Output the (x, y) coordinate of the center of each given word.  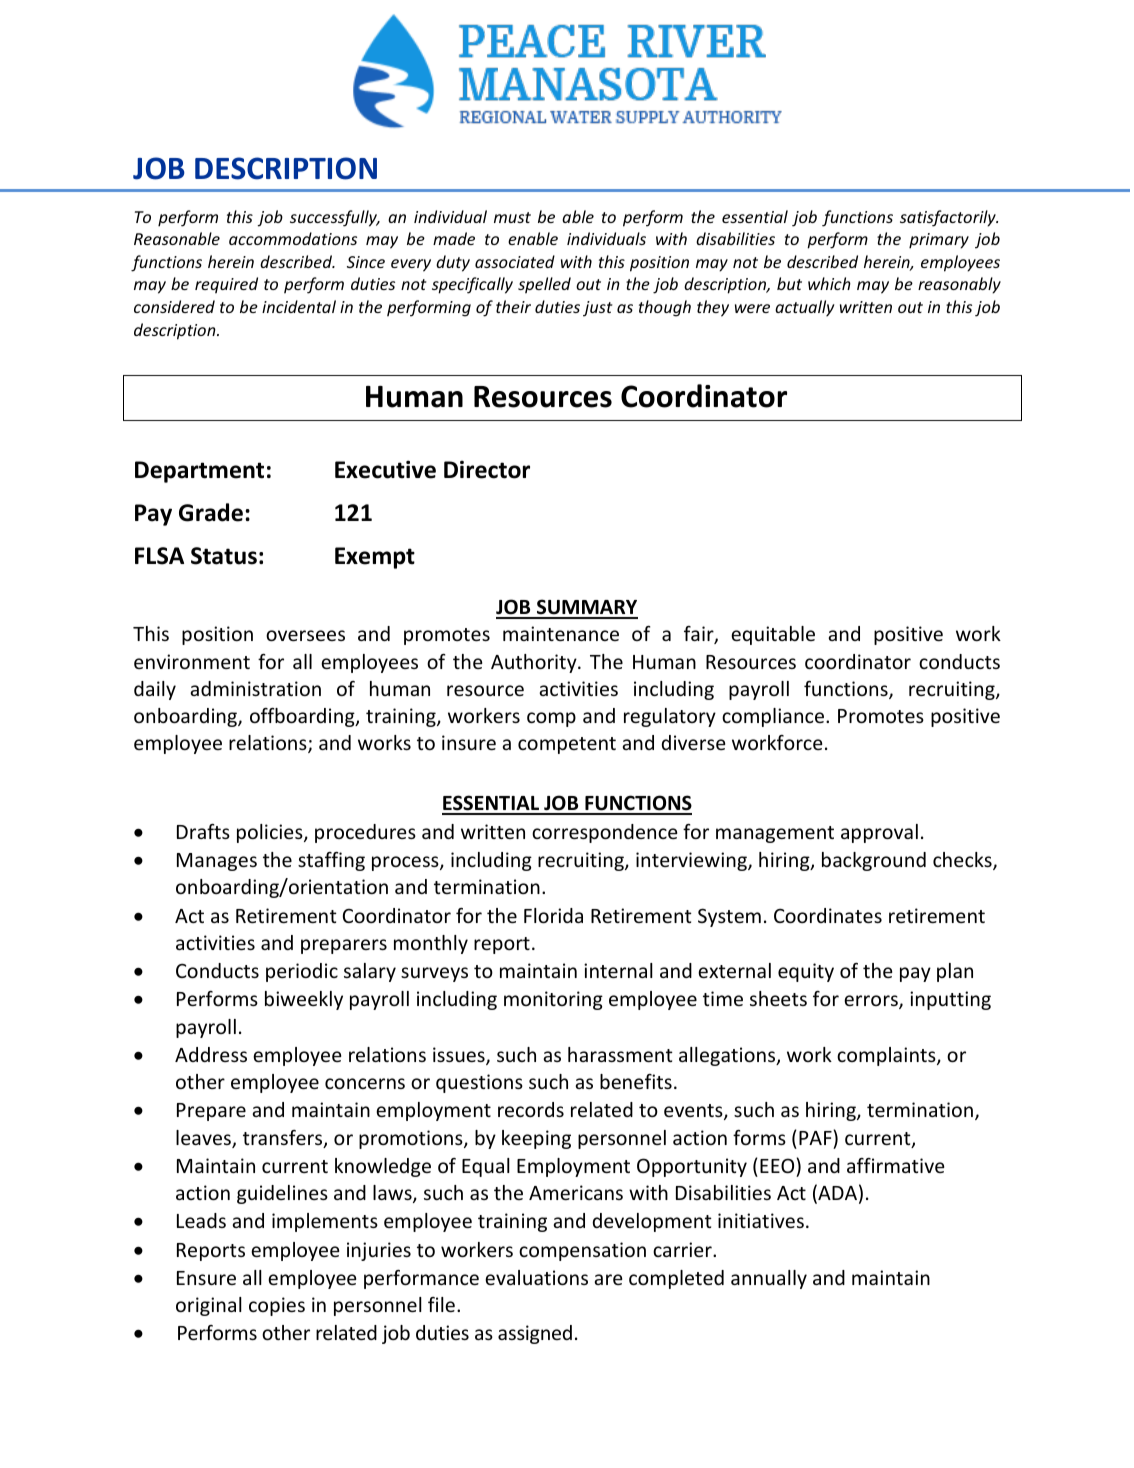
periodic (302, 972)
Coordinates (828, 915)
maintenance (561, 633)
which (829, 283)
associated (515, 261)
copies (277, 1306)
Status (224, 556)
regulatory (670, 717)
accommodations (293, 238)
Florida (553, 915)
